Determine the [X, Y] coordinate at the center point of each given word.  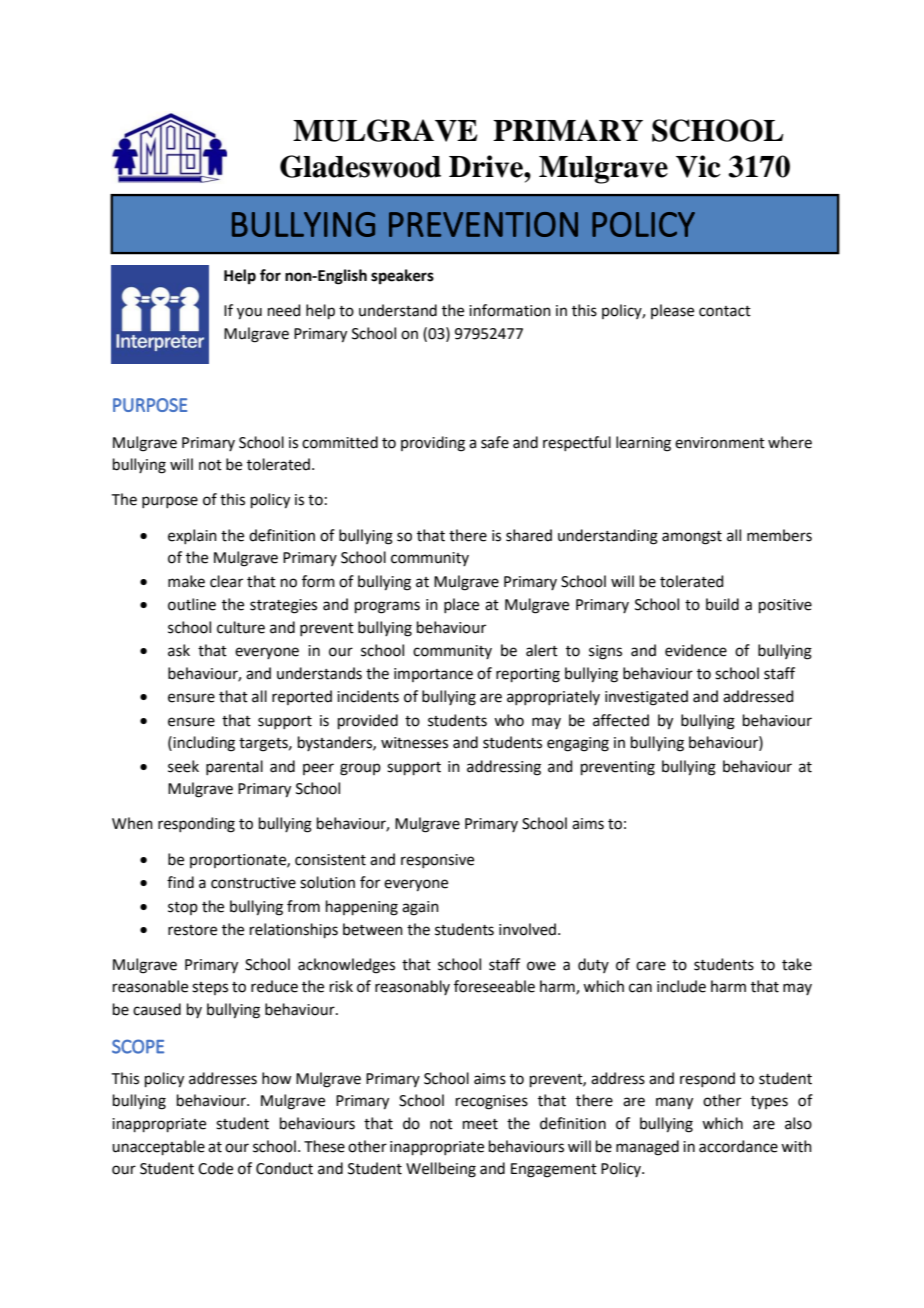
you [249, 313]
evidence [696, 650]
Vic [698, 166]
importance [433, 675]
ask [179, 650]
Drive [487, 166]
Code [215, 1168]
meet [480, 1124]
